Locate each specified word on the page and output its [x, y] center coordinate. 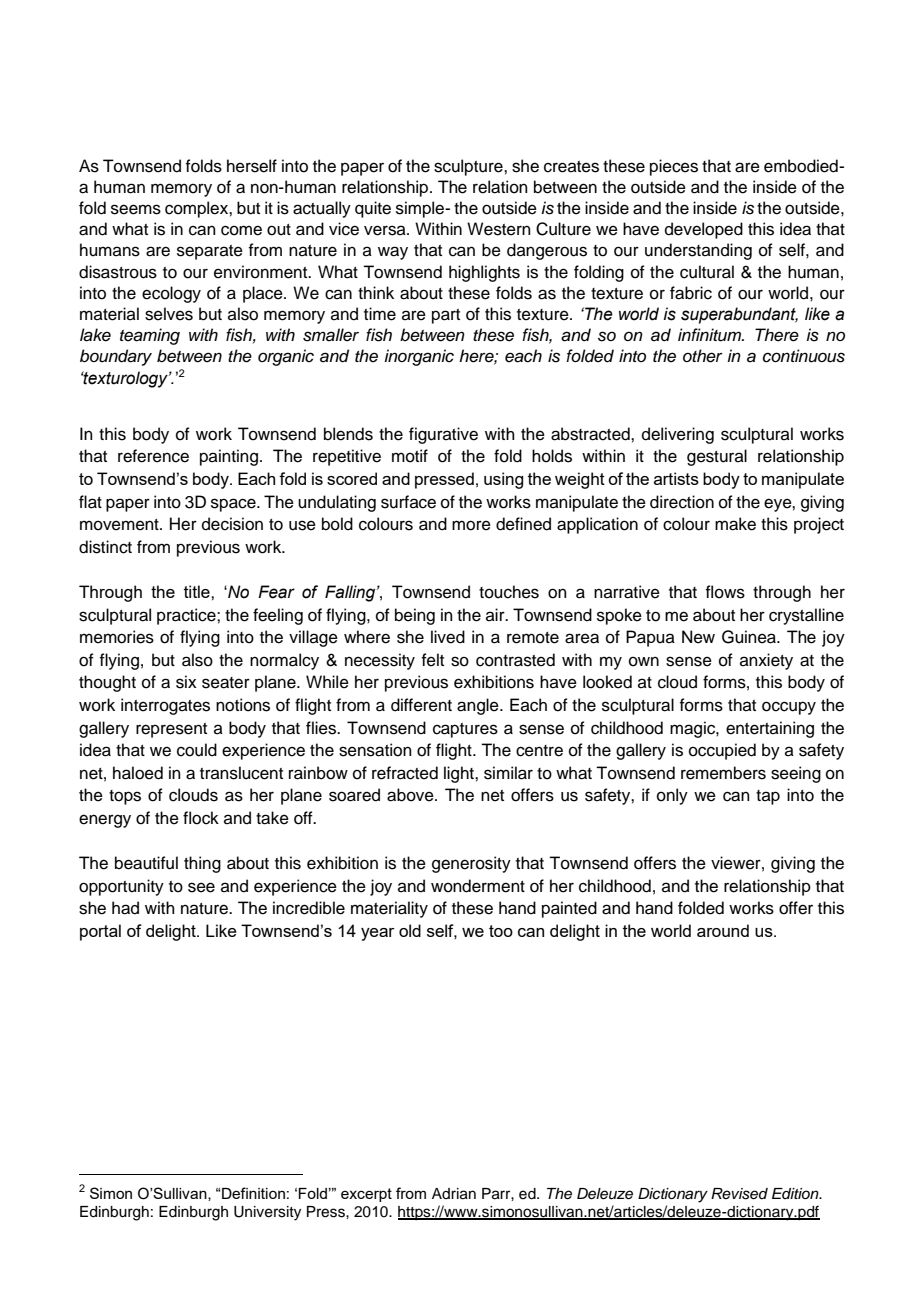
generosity [471, 864]
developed [704, 230]
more [471, 525]
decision [232, 524]
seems [136, 209]
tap [768, 797]
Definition [252, 1193]
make [735, 524]
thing [202, 864]
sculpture [469, 167]
